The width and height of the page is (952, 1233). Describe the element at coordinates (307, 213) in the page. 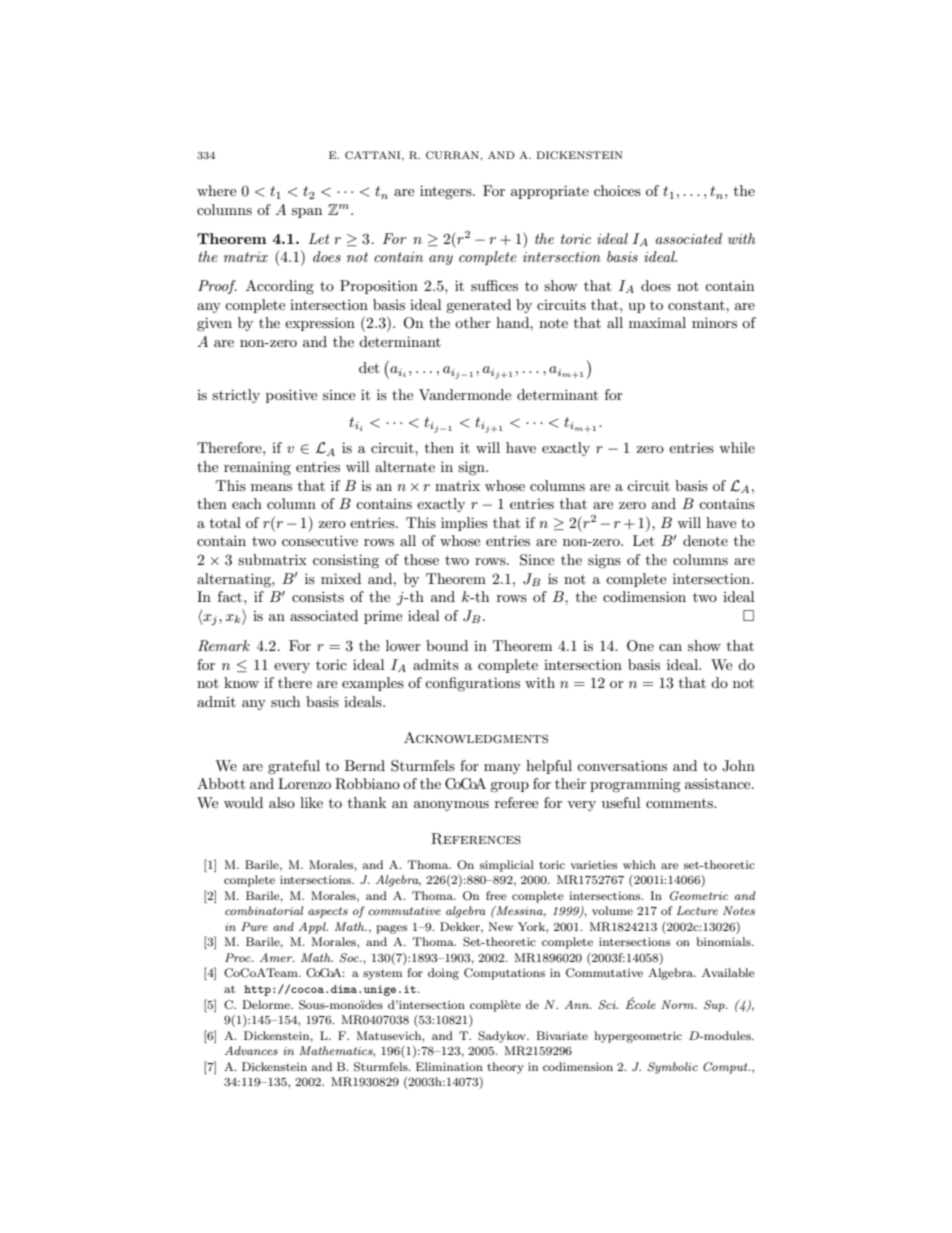

I see `span` at that location.
